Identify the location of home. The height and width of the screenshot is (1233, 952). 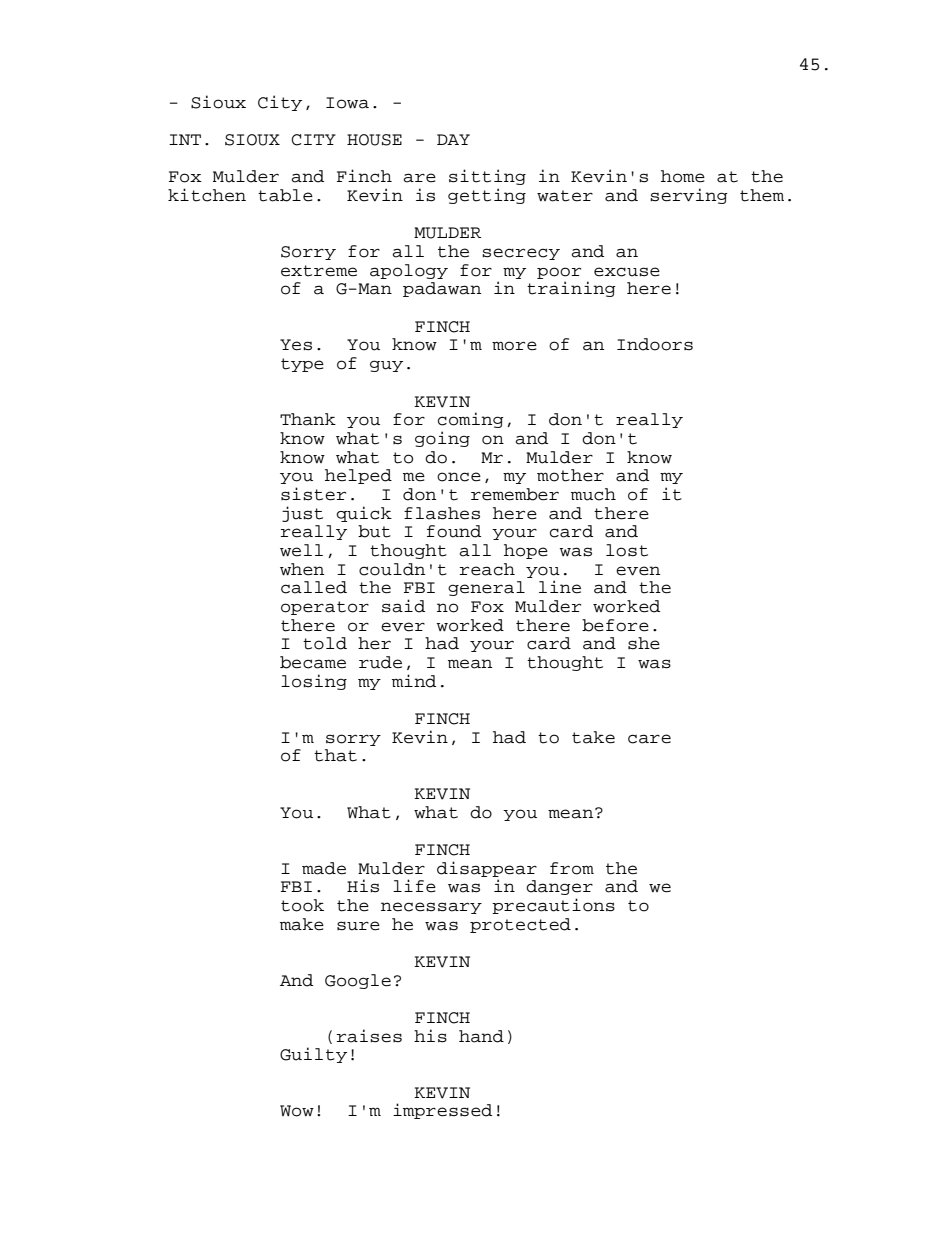
(683, 176).
